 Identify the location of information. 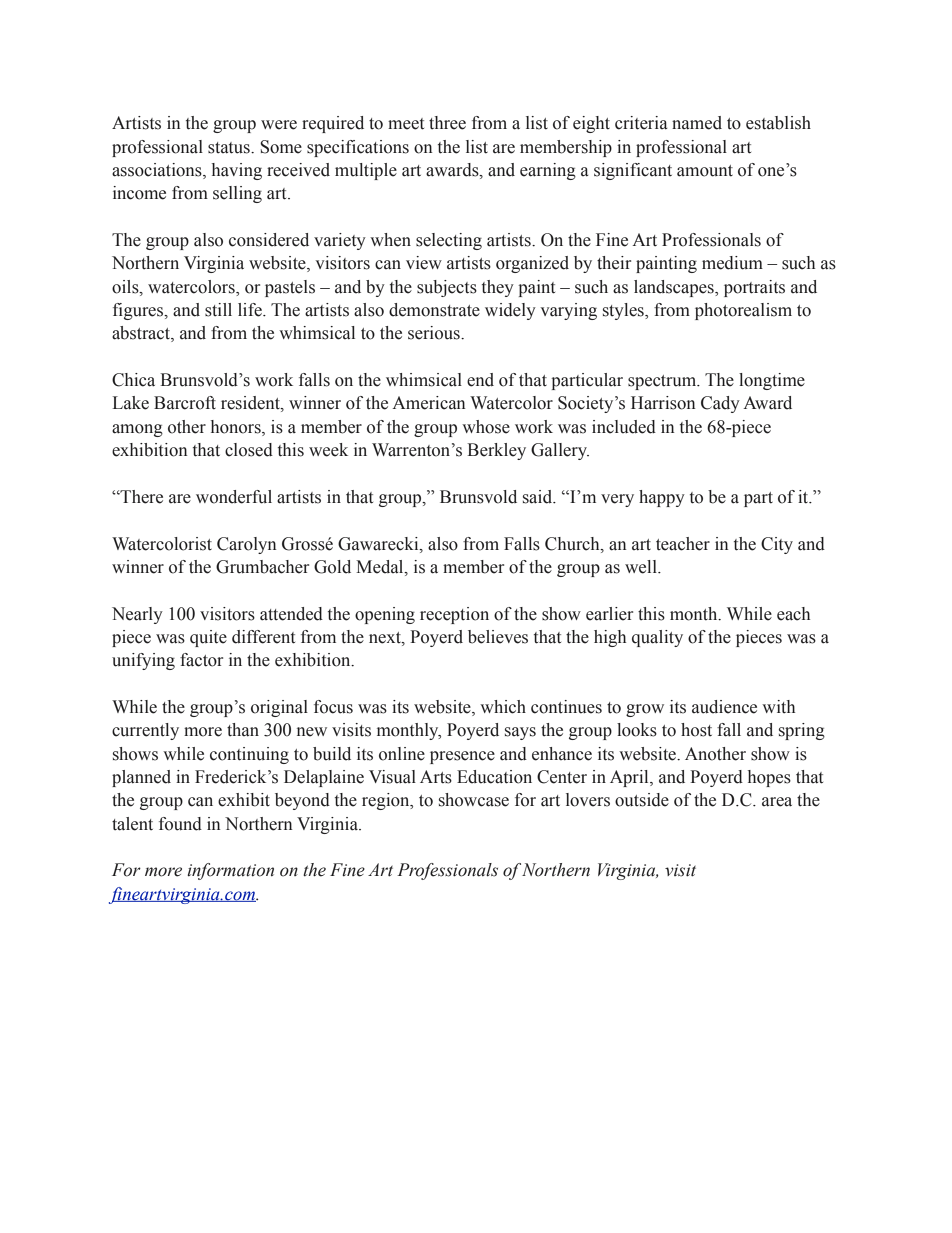
(230, 871).
